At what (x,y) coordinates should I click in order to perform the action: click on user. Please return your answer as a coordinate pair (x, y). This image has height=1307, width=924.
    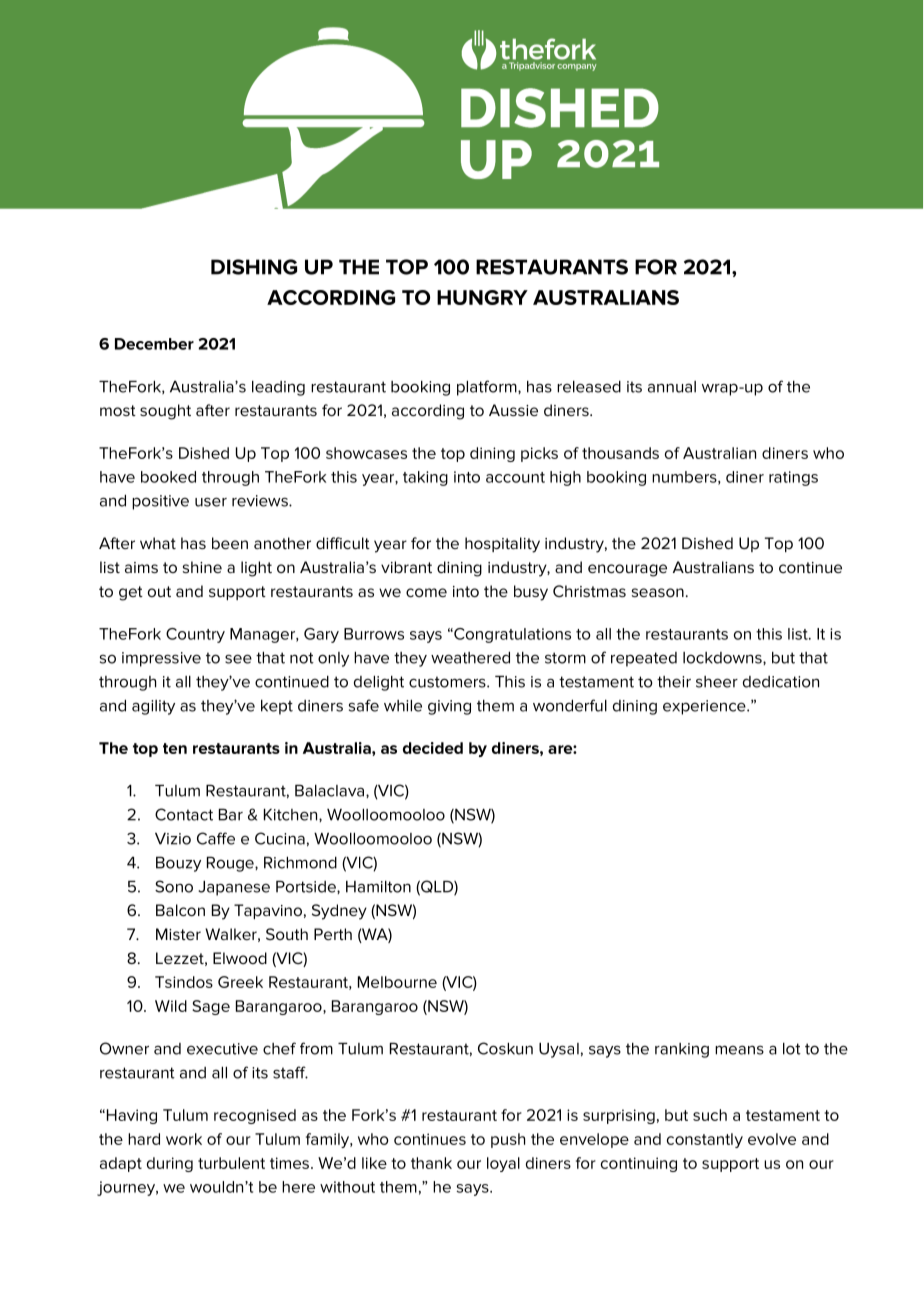
    Looking at the image, I should click on (211, 502).
